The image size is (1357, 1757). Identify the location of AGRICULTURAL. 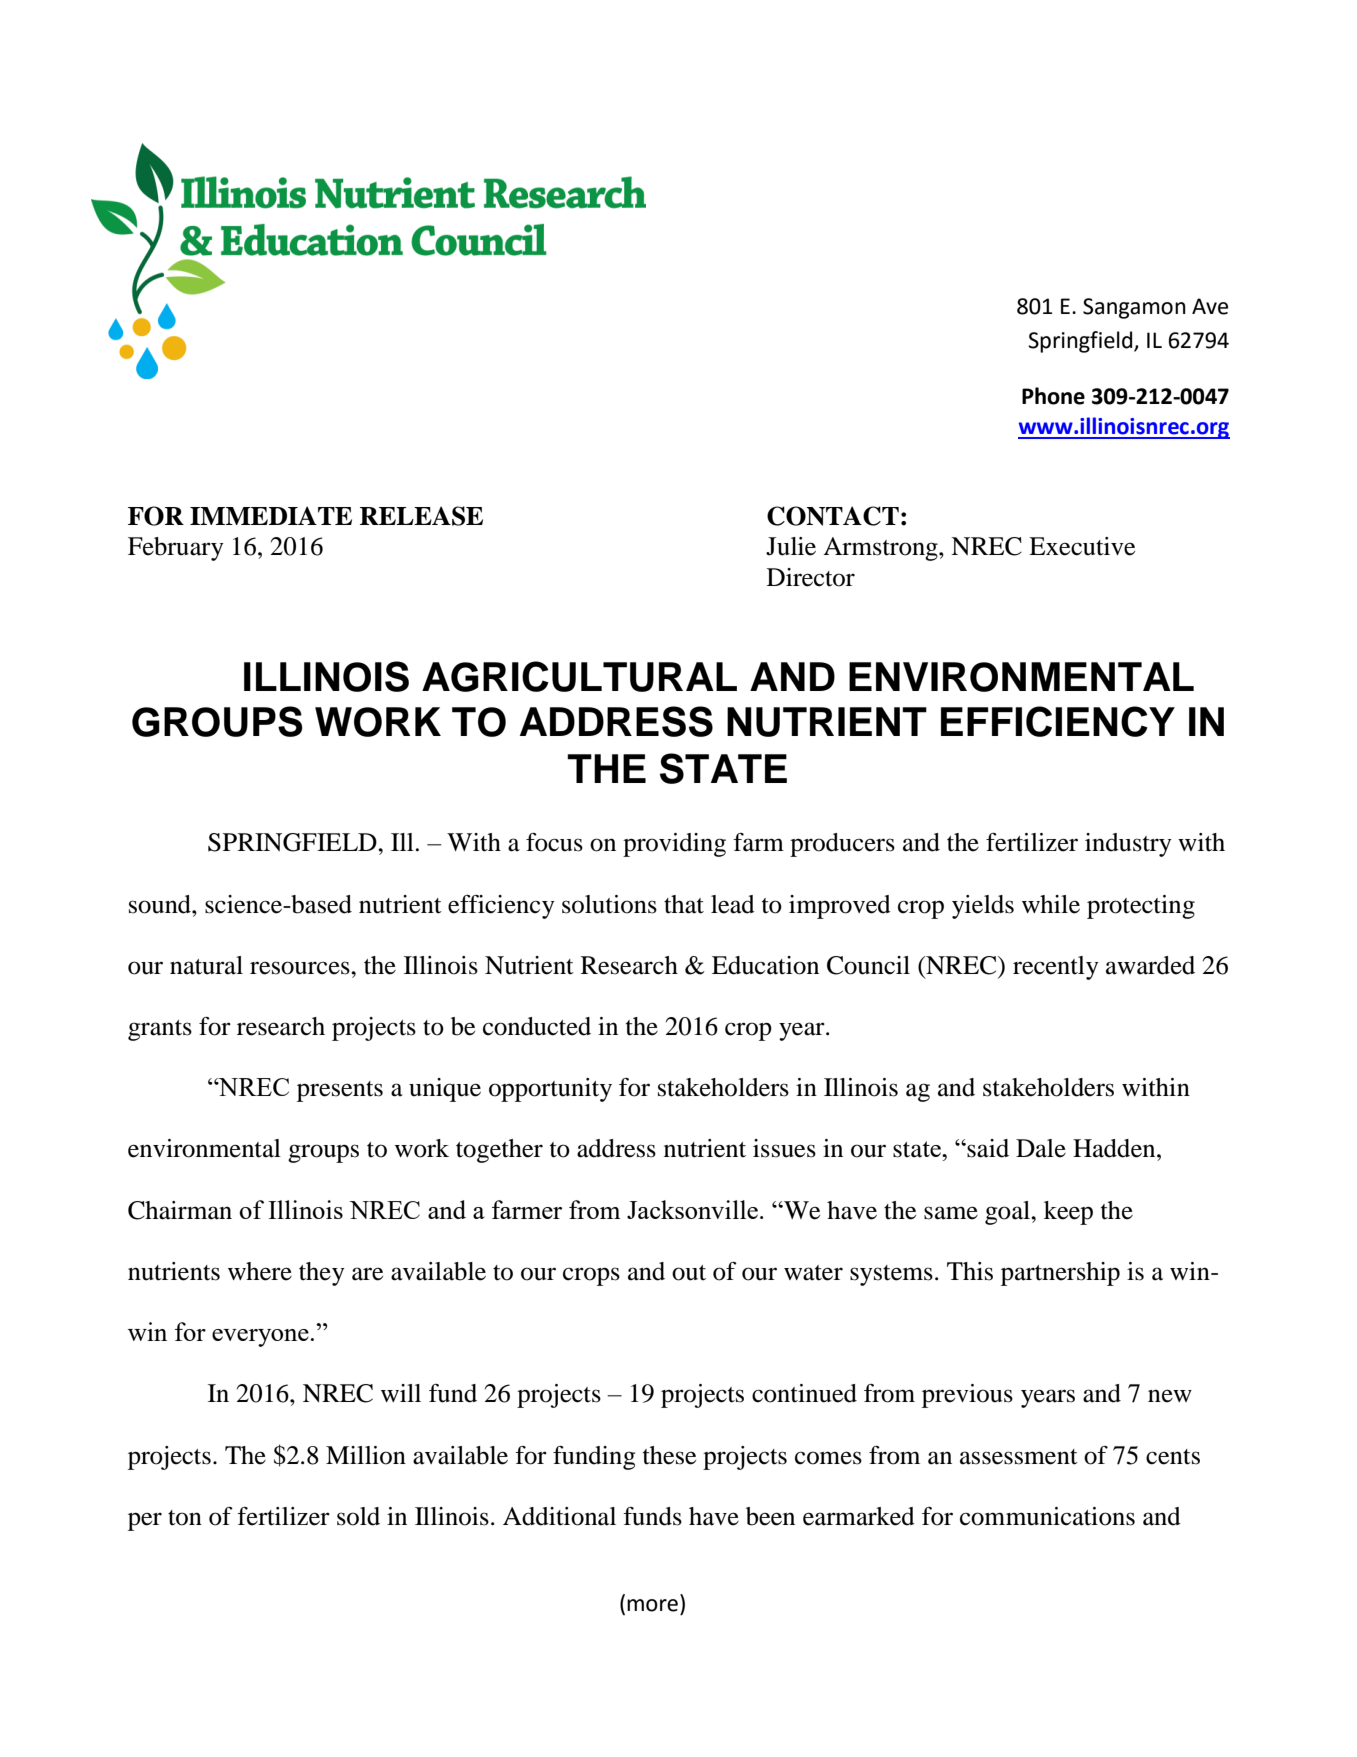
(579, 676).
